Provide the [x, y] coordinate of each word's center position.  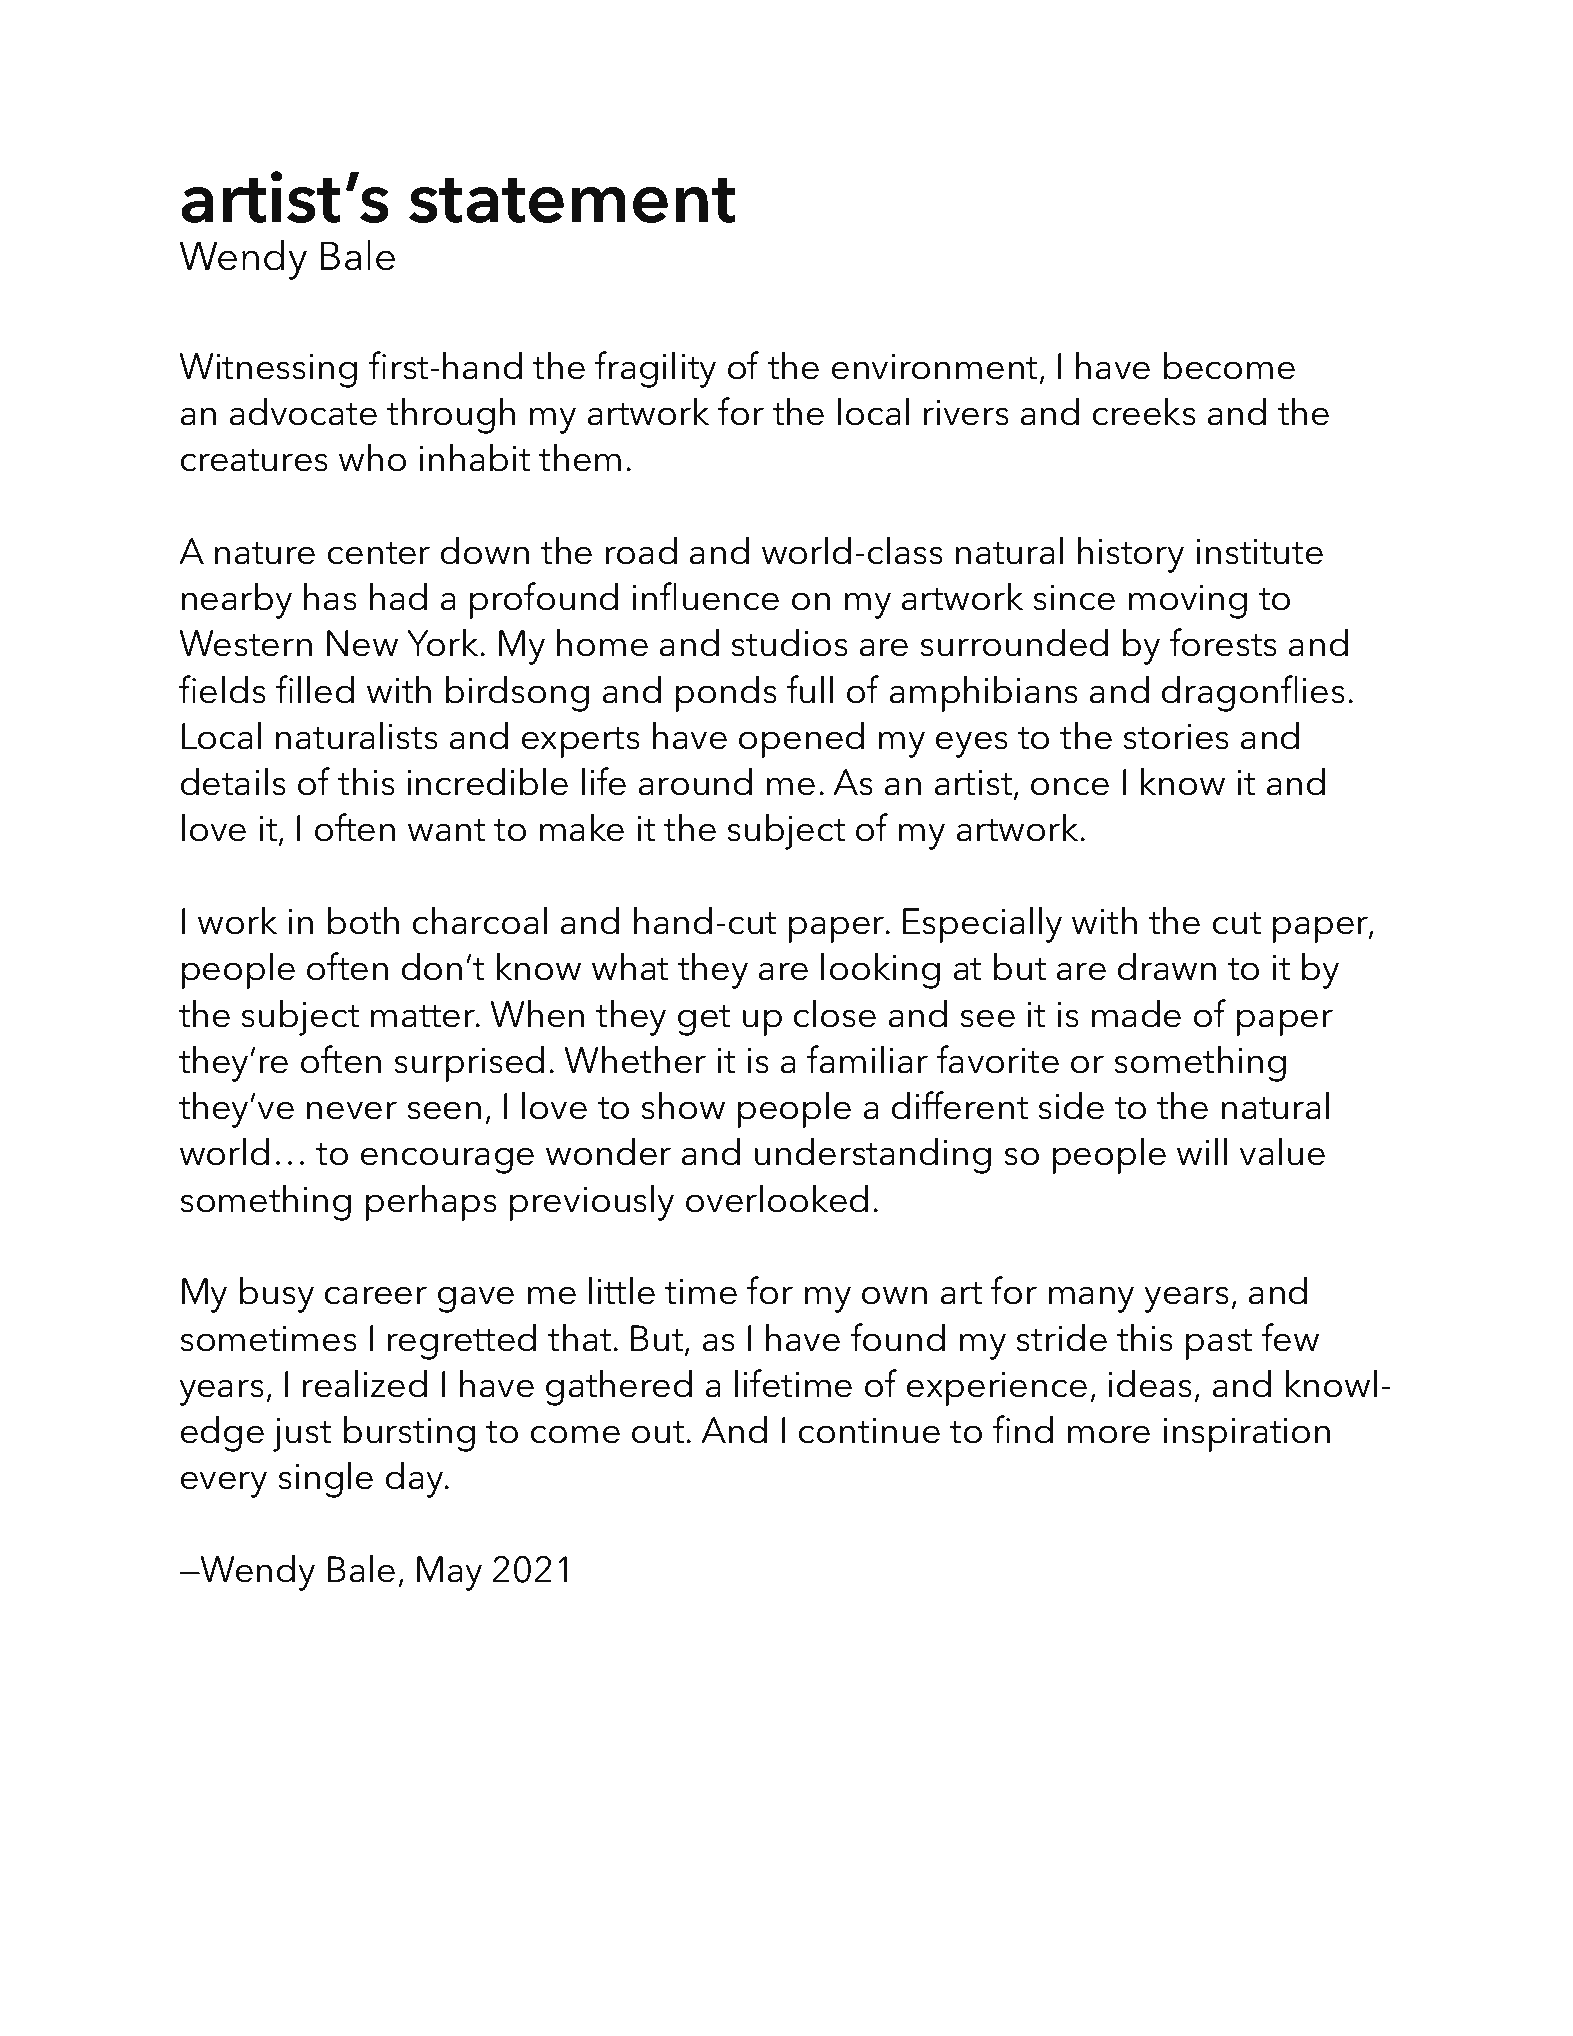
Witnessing [268, 370]
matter [424, 1016]
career [376, 1295]
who [372, 457]
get [704, 1020]
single [325, 1479]
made [1136, 1013]
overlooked [777, 1198]
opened [801, 739]
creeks [1144, 411]
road [641, 550]
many [1091, 1299]
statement [572, 200]
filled [315, 689]
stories [1176, 737]
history [1131, 554]
